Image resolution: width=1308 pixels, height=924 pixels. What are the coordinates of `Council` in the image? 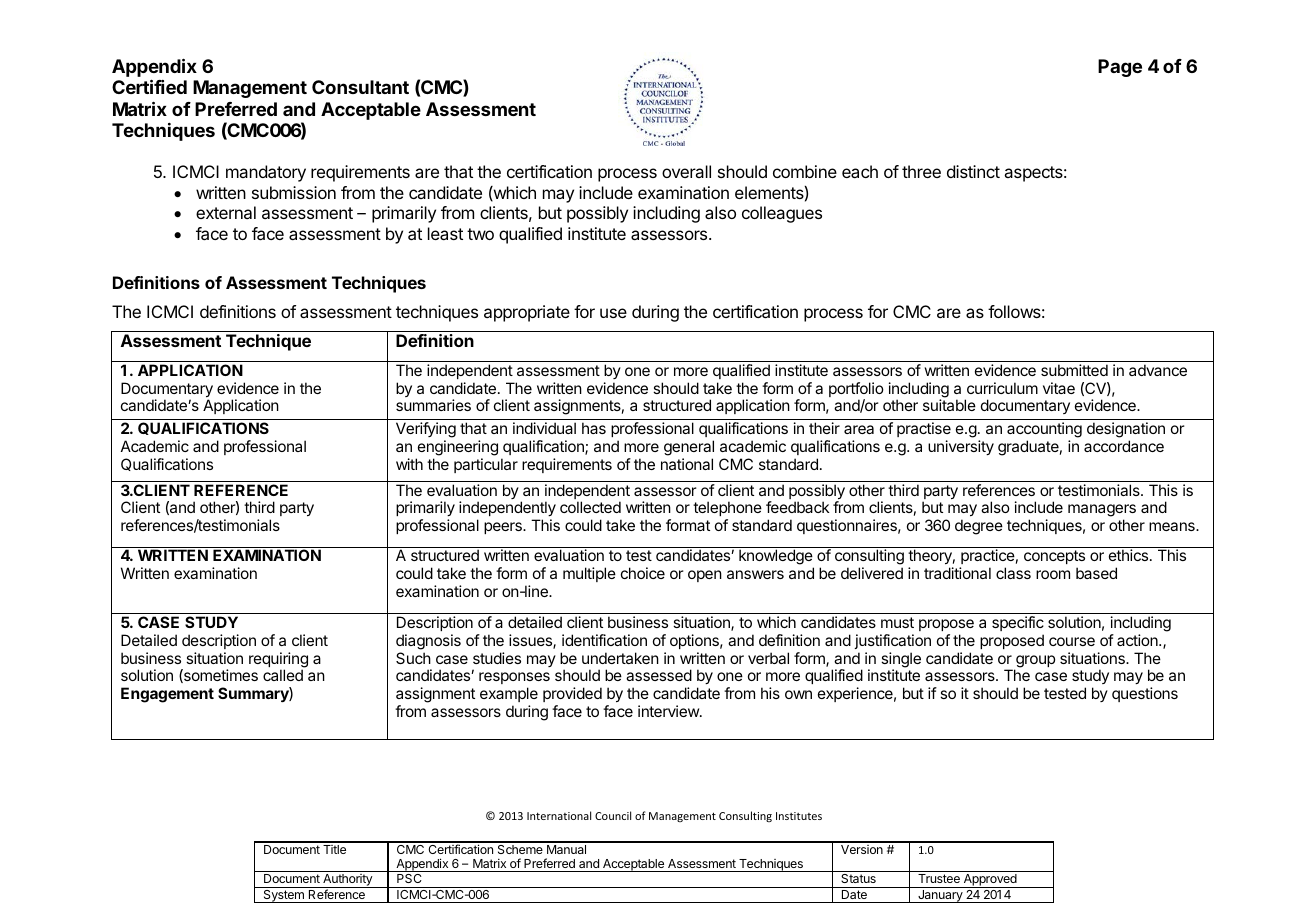 It's located at (613, 815).
